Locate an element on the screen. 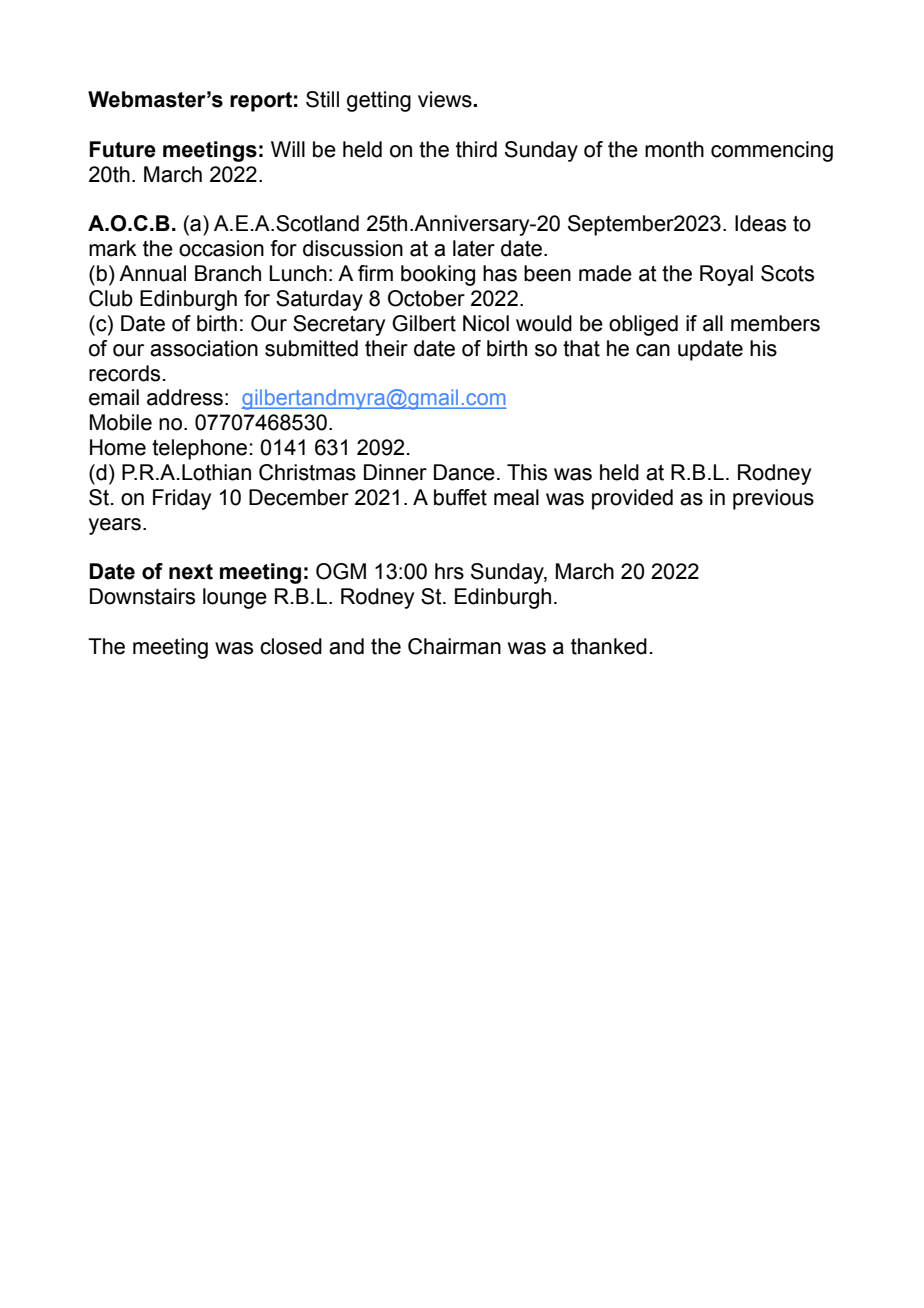  views is located at coordinates (446, 99).
